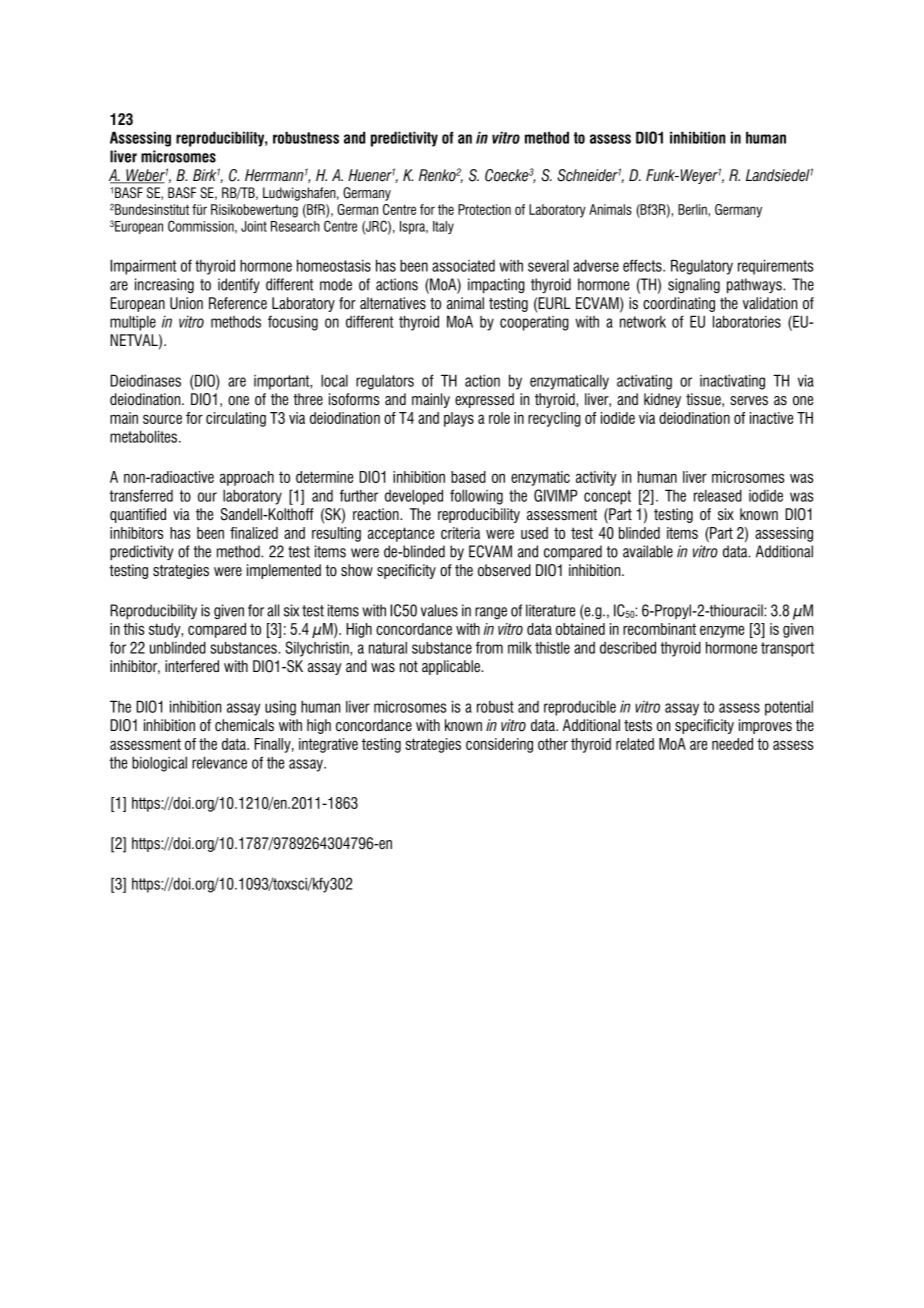  What do you see at coordinates (499, 745) in the document?
I see `considering` at bounding box center [499, 745].
